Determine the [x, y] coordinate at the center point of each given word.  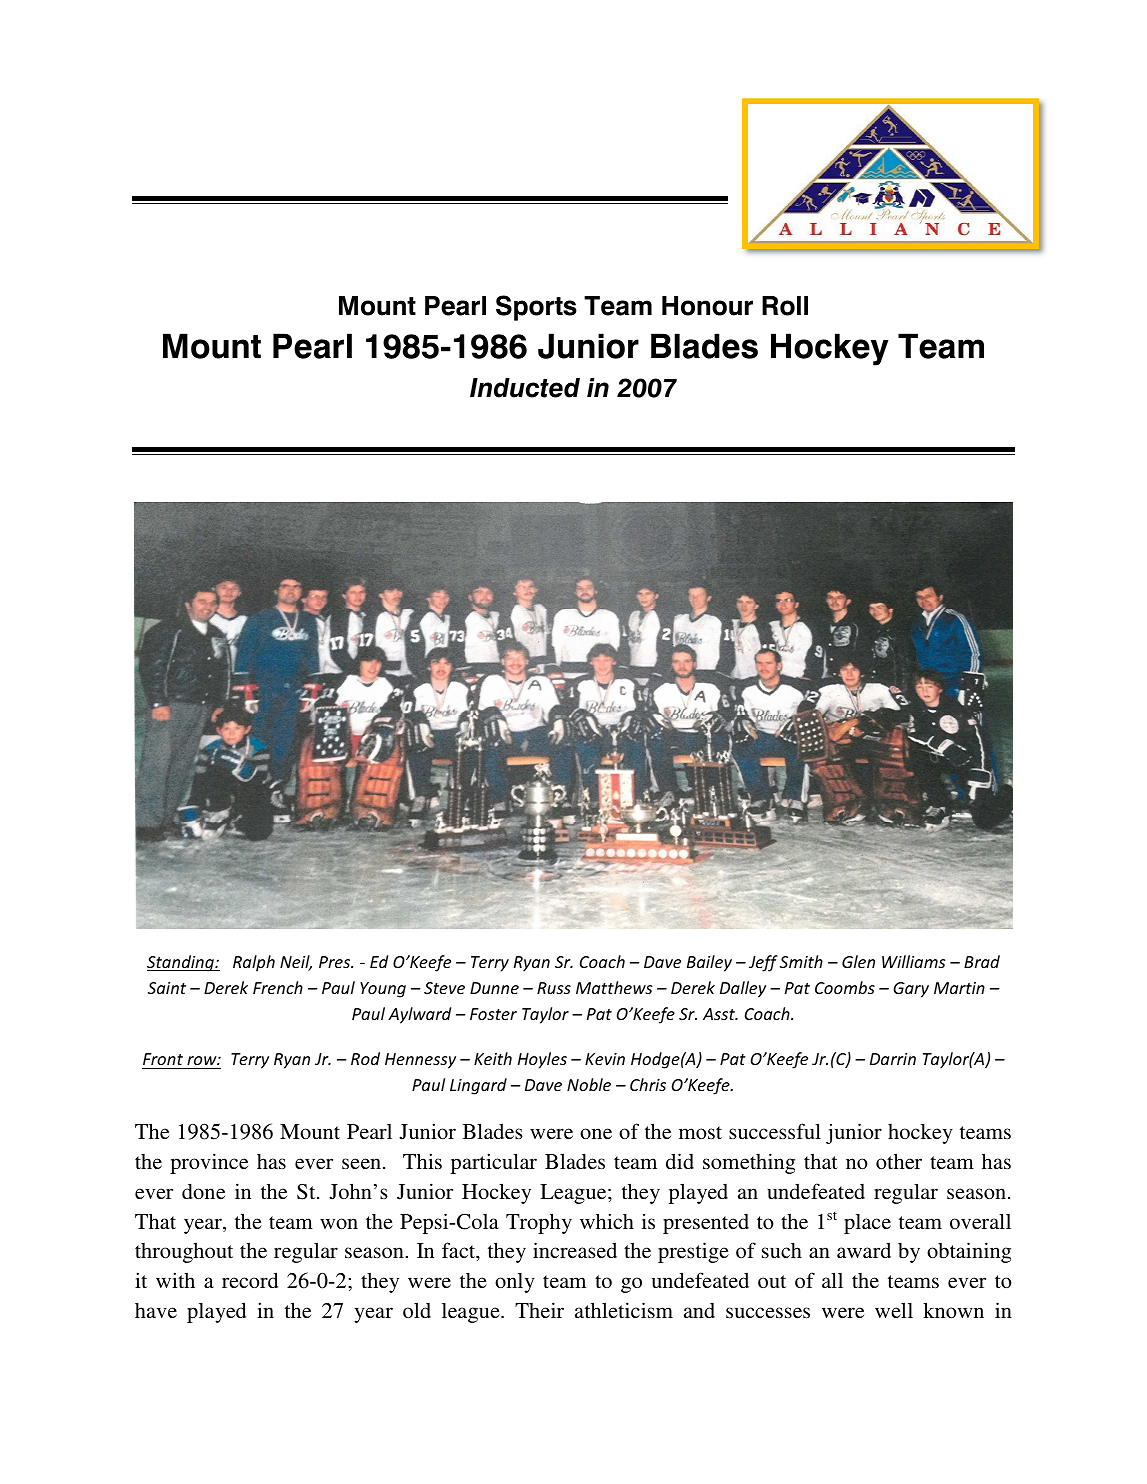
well [894, 1310]
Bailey [709, 963]
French [278, 987]
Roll [785, 306]
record [250, 1280]
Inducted [525, 388]
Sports [536, 308]
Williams [913, 961]
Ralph [254, 963]
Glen [858, 961]
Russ [554, 988]
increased [575, 1250]
